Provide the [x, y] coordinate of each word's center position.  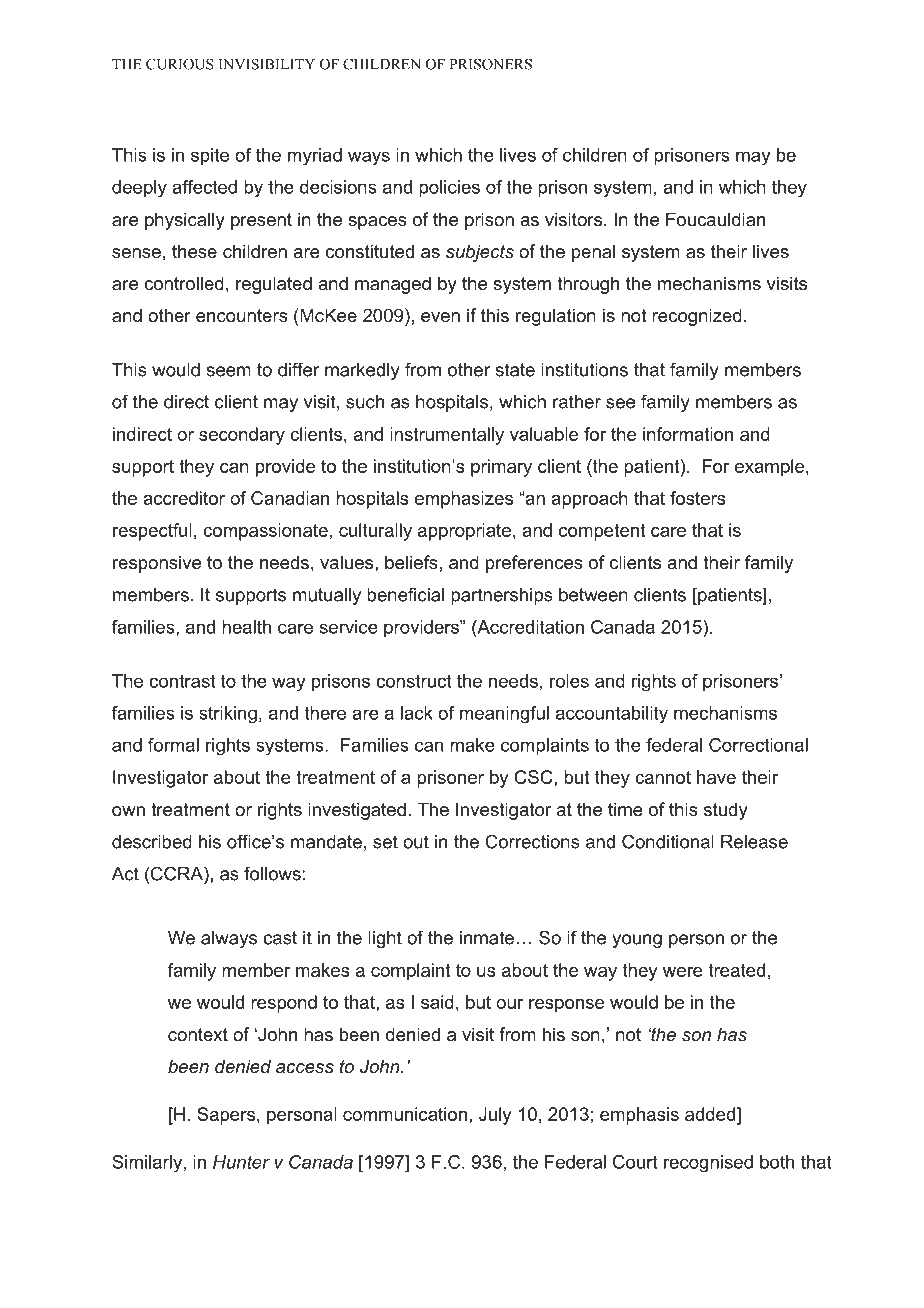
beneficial [405, 594]
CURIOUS [180, 64]
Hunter [241, 1162]
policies [449, 189]
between [593, 595]
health [246, 627]
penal [593, 253]
